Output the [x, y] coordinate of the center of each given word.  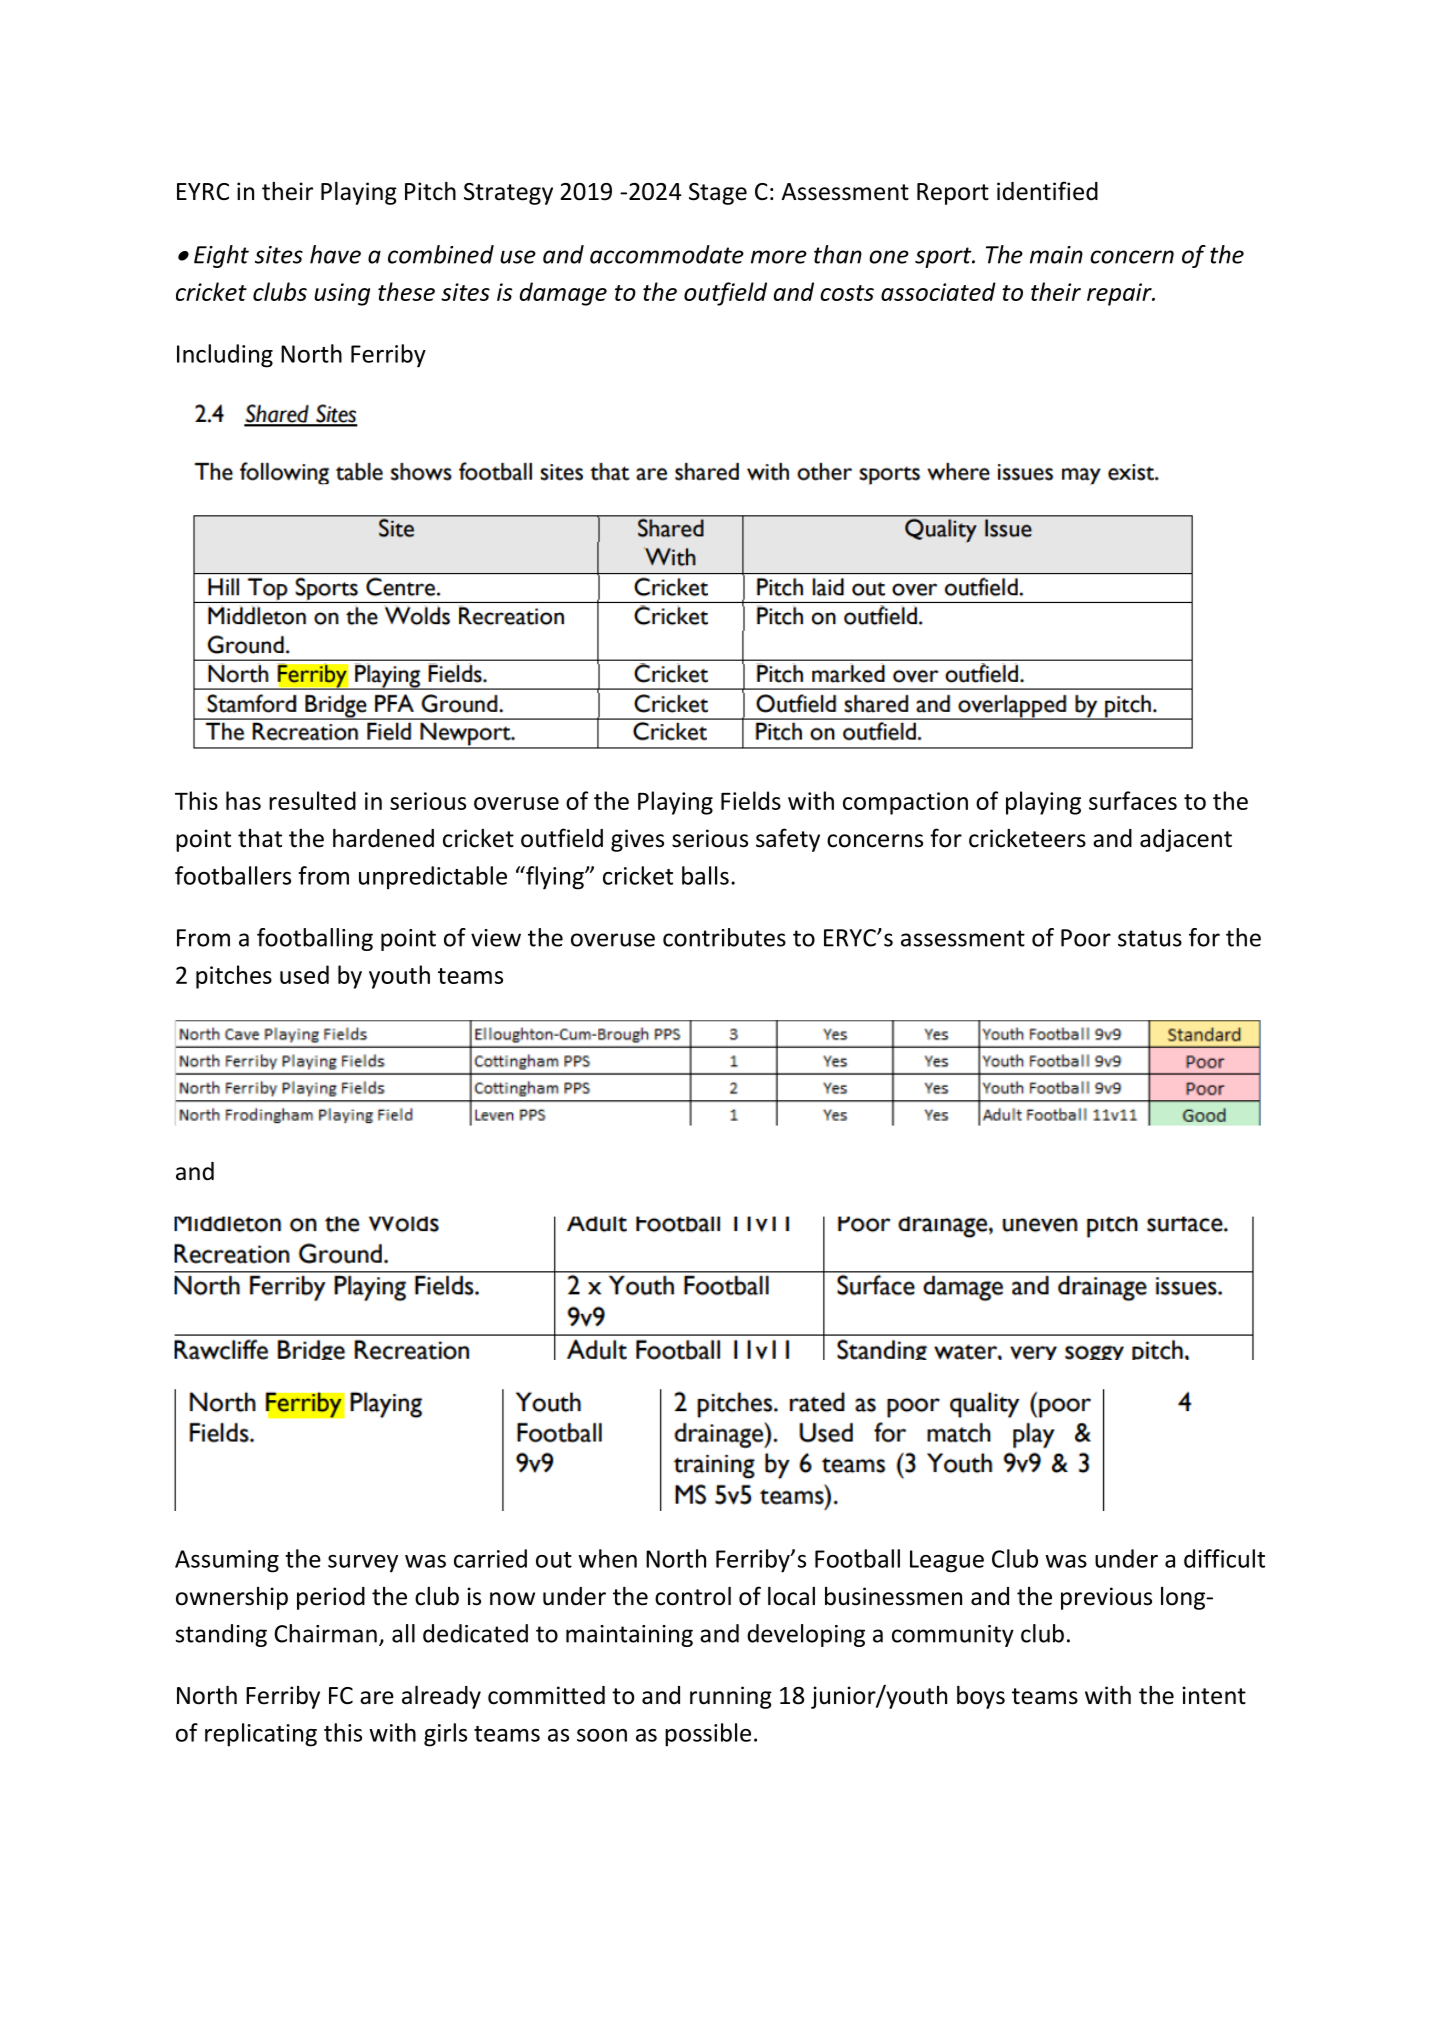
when [607, 1558]
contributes [724, 937]
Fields [751, 800]
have [335, 254]
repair [1120, 294]
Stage [718, 194]
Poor [1086, 938]
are [377, 1698]
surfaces [1133, 800]
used [304, 974]
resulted [312, 800]
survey [363, 1564]
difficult [1224, 1558]
